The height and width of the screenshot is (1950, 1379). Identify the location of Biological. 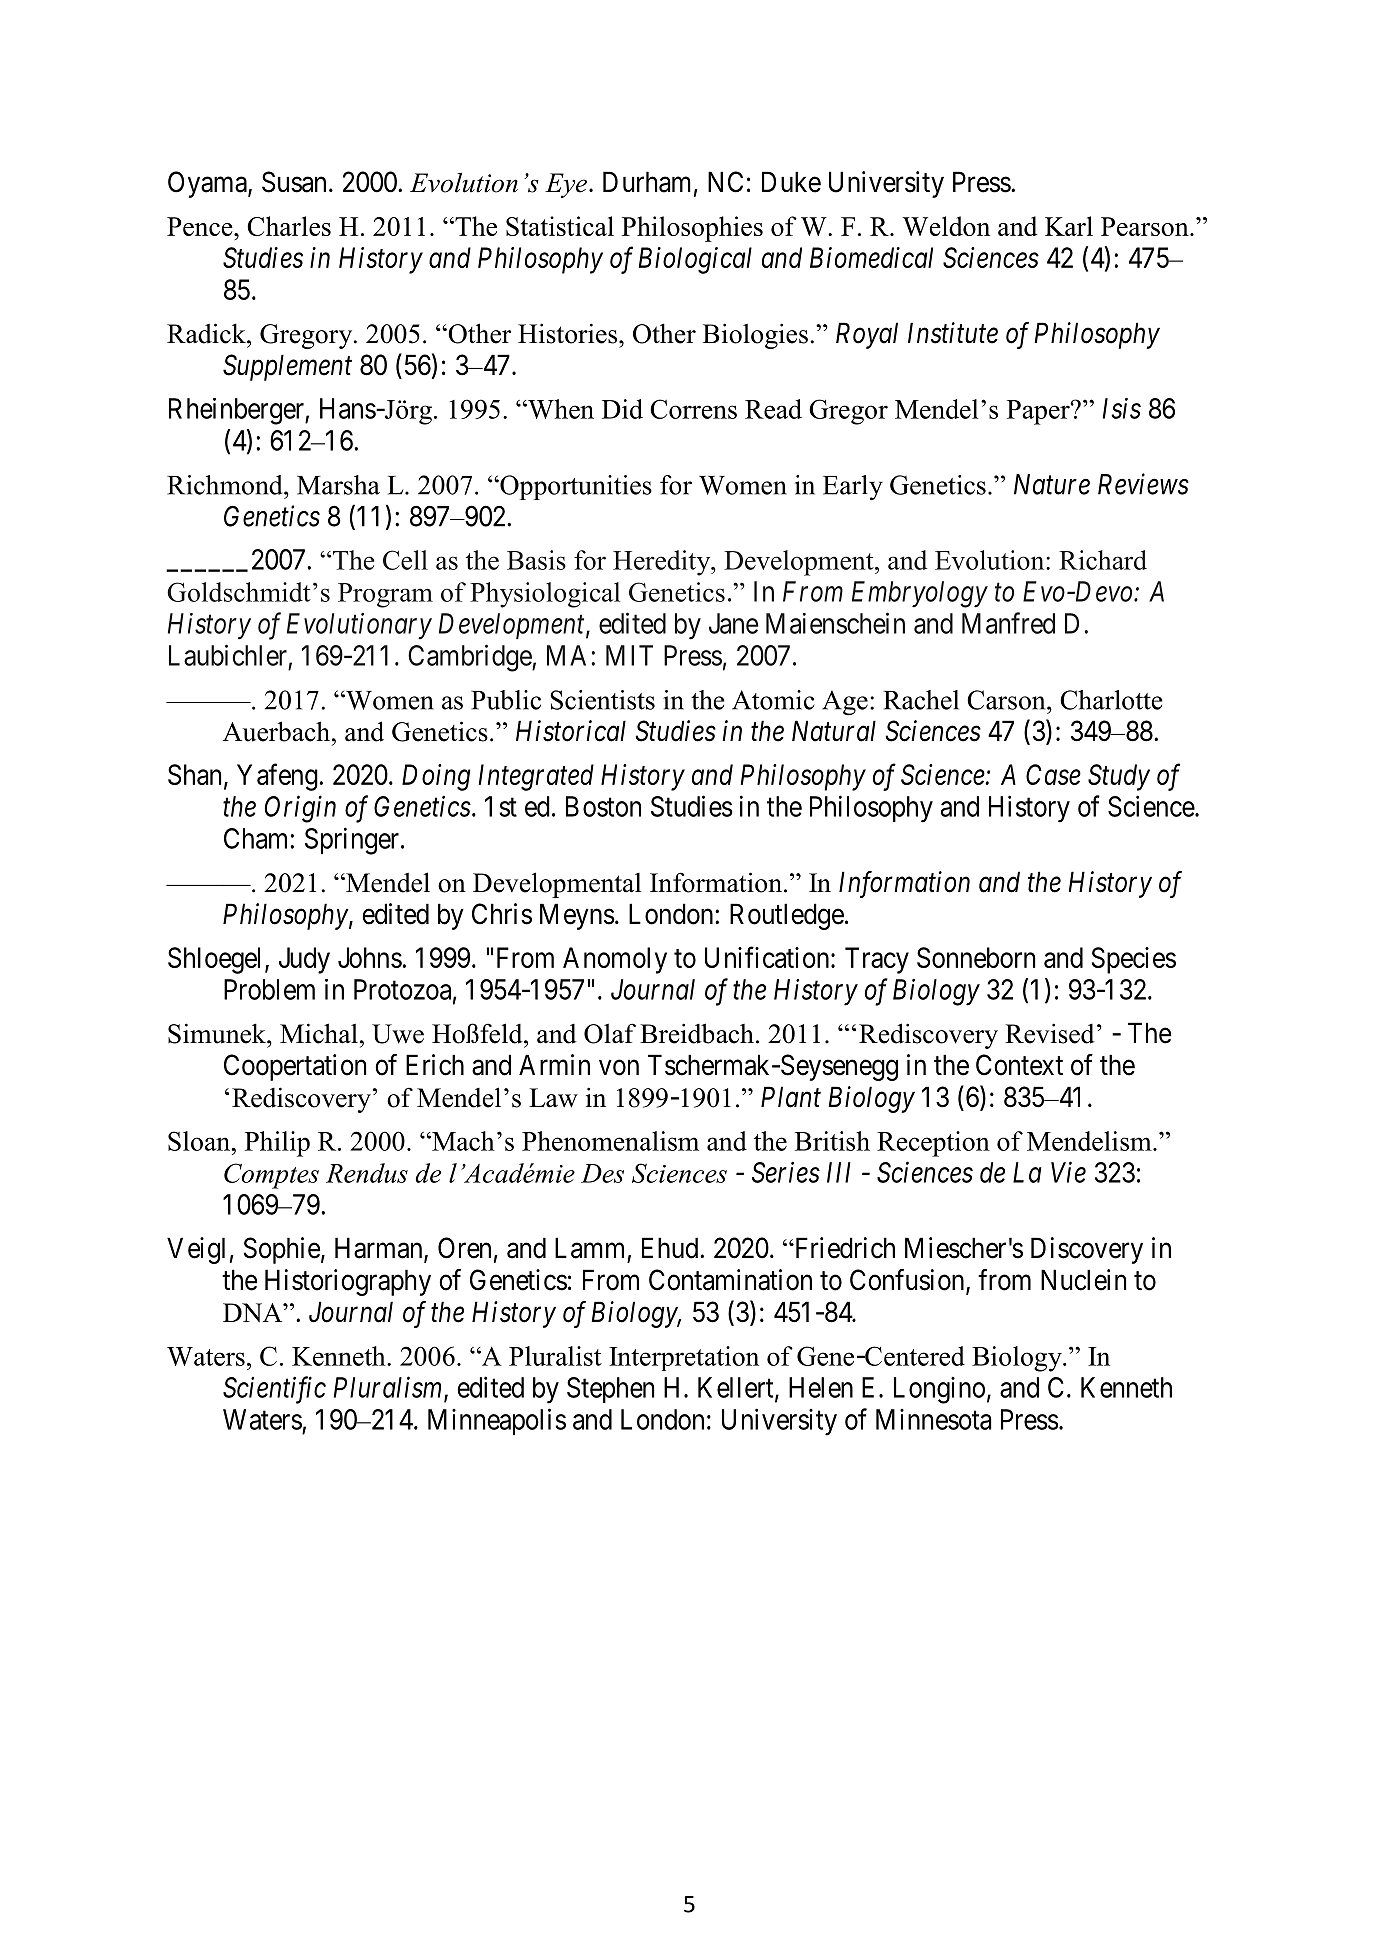
(695, 260).
